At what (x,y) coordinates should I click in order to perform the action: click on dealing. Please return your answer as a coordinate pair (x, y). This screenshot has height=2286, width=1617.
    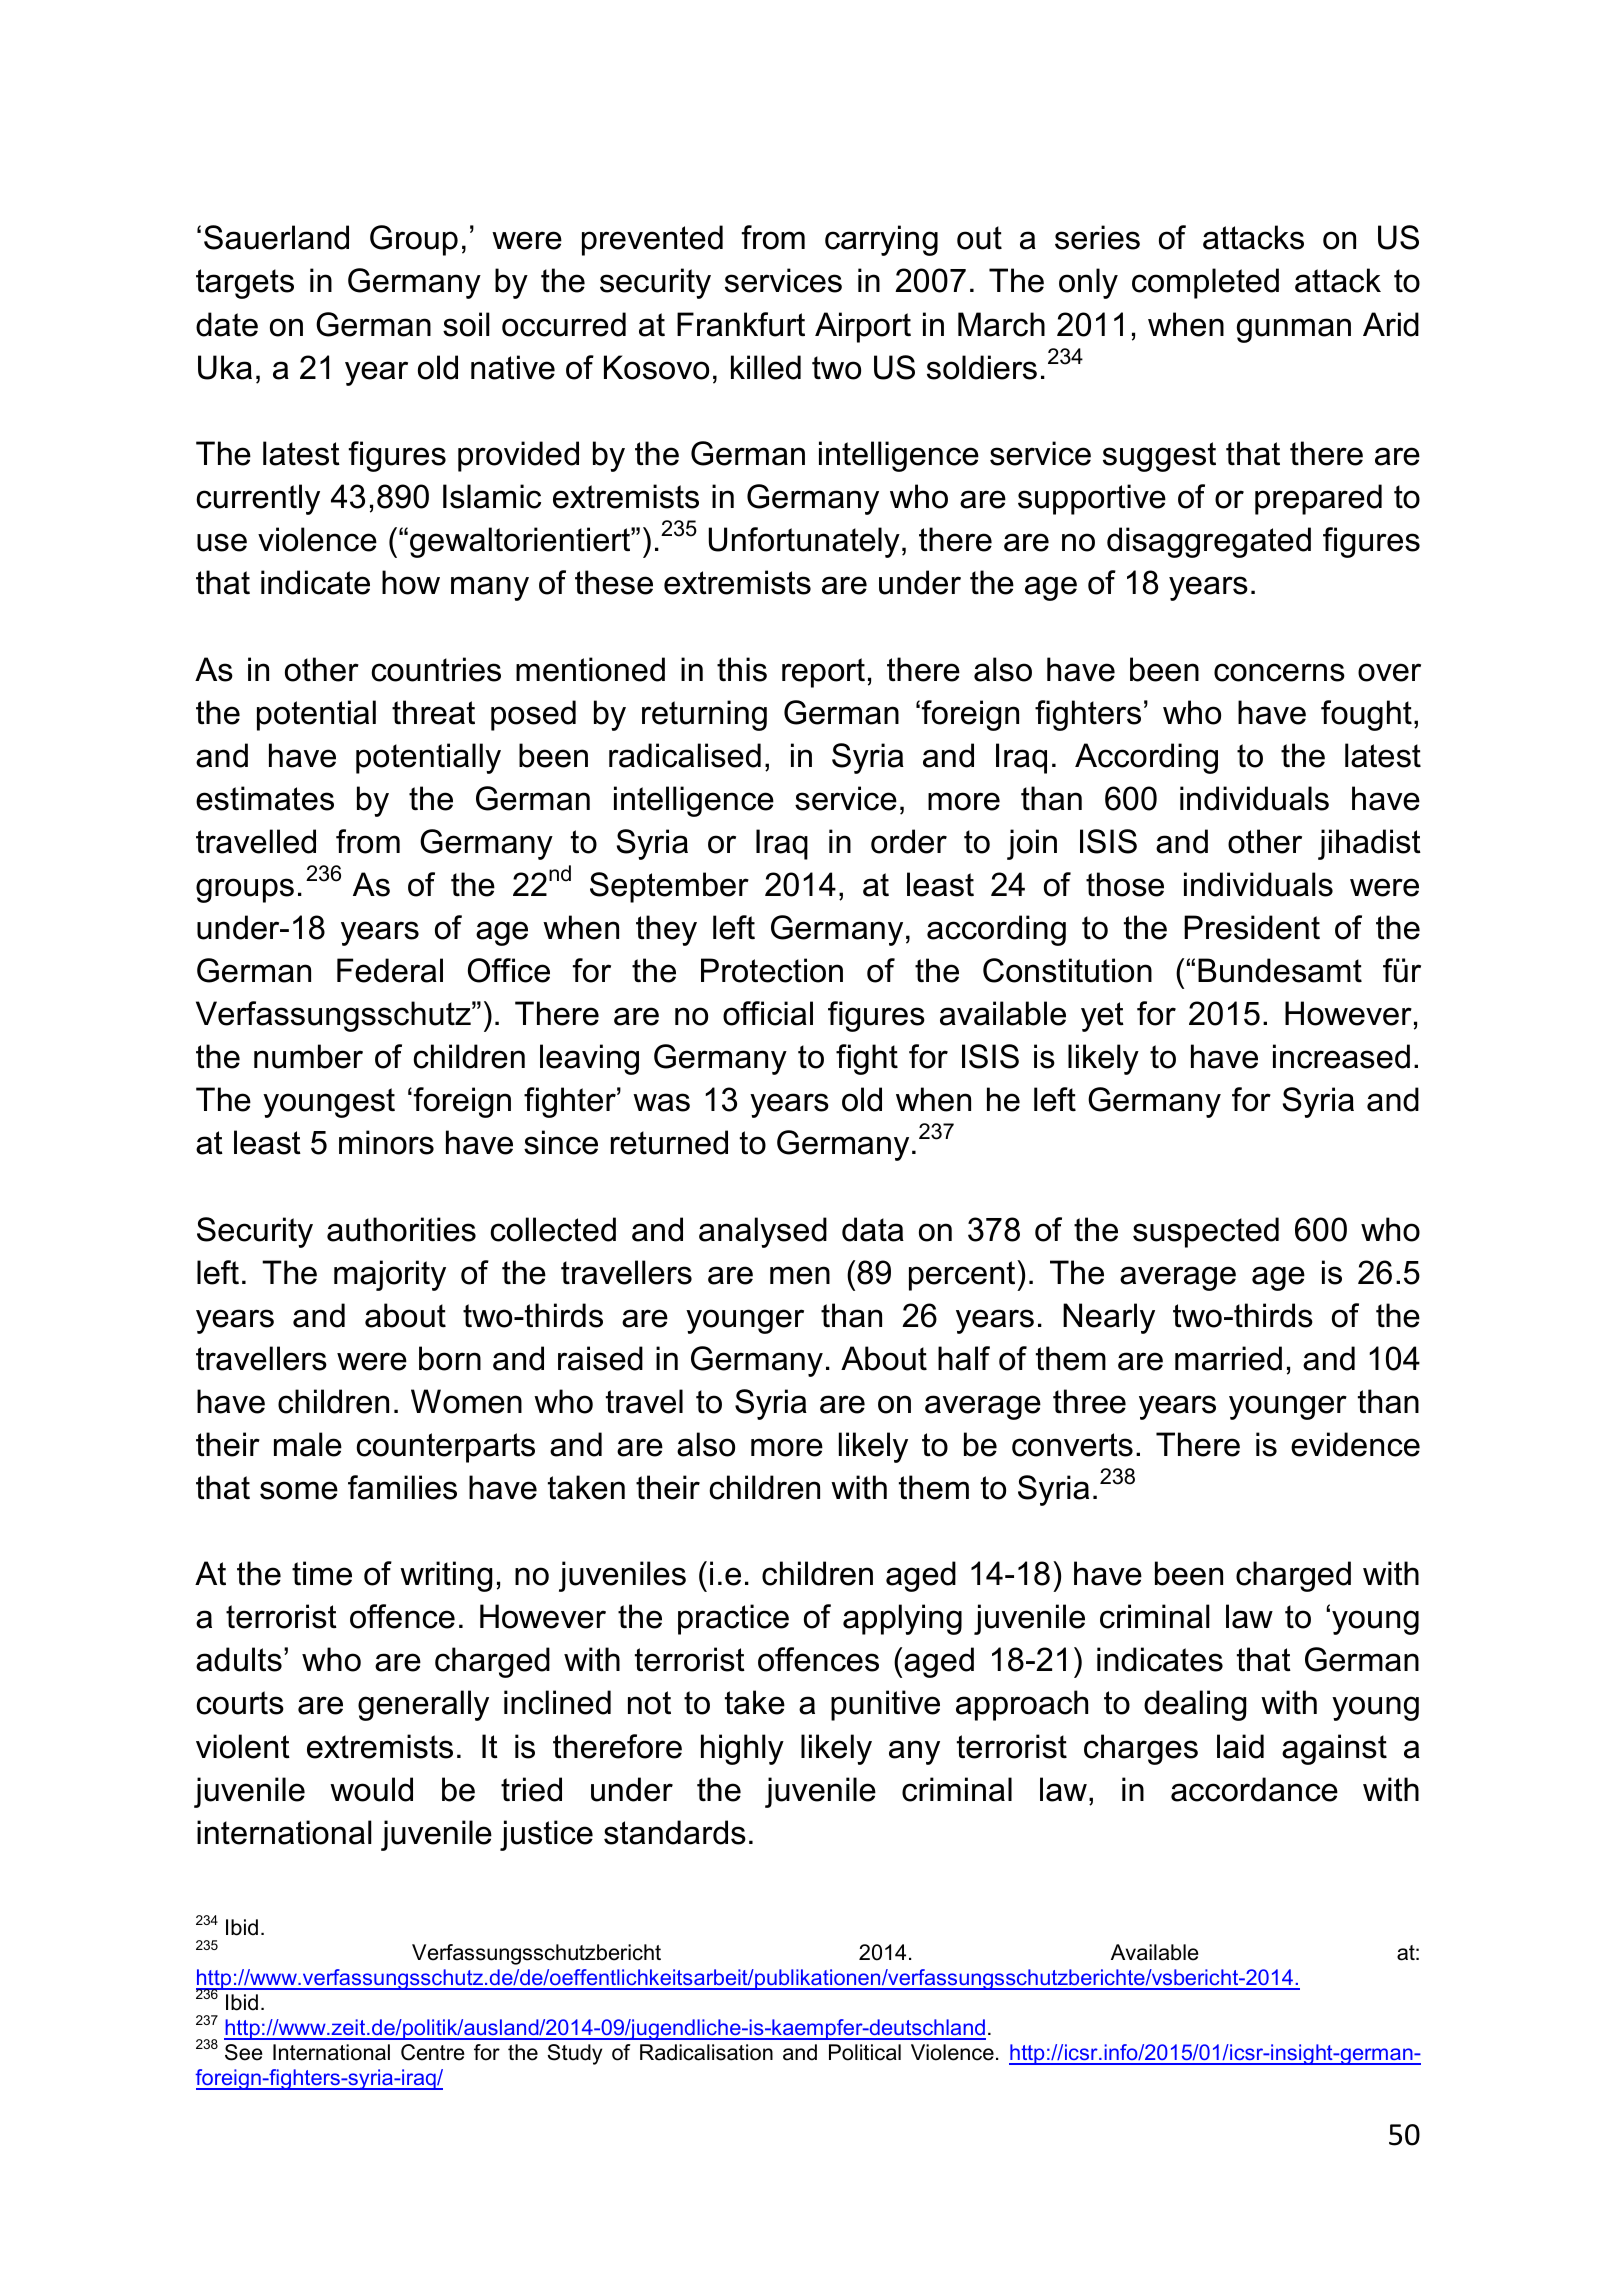
    Looking at the image, I should click on (1195, 1705).
